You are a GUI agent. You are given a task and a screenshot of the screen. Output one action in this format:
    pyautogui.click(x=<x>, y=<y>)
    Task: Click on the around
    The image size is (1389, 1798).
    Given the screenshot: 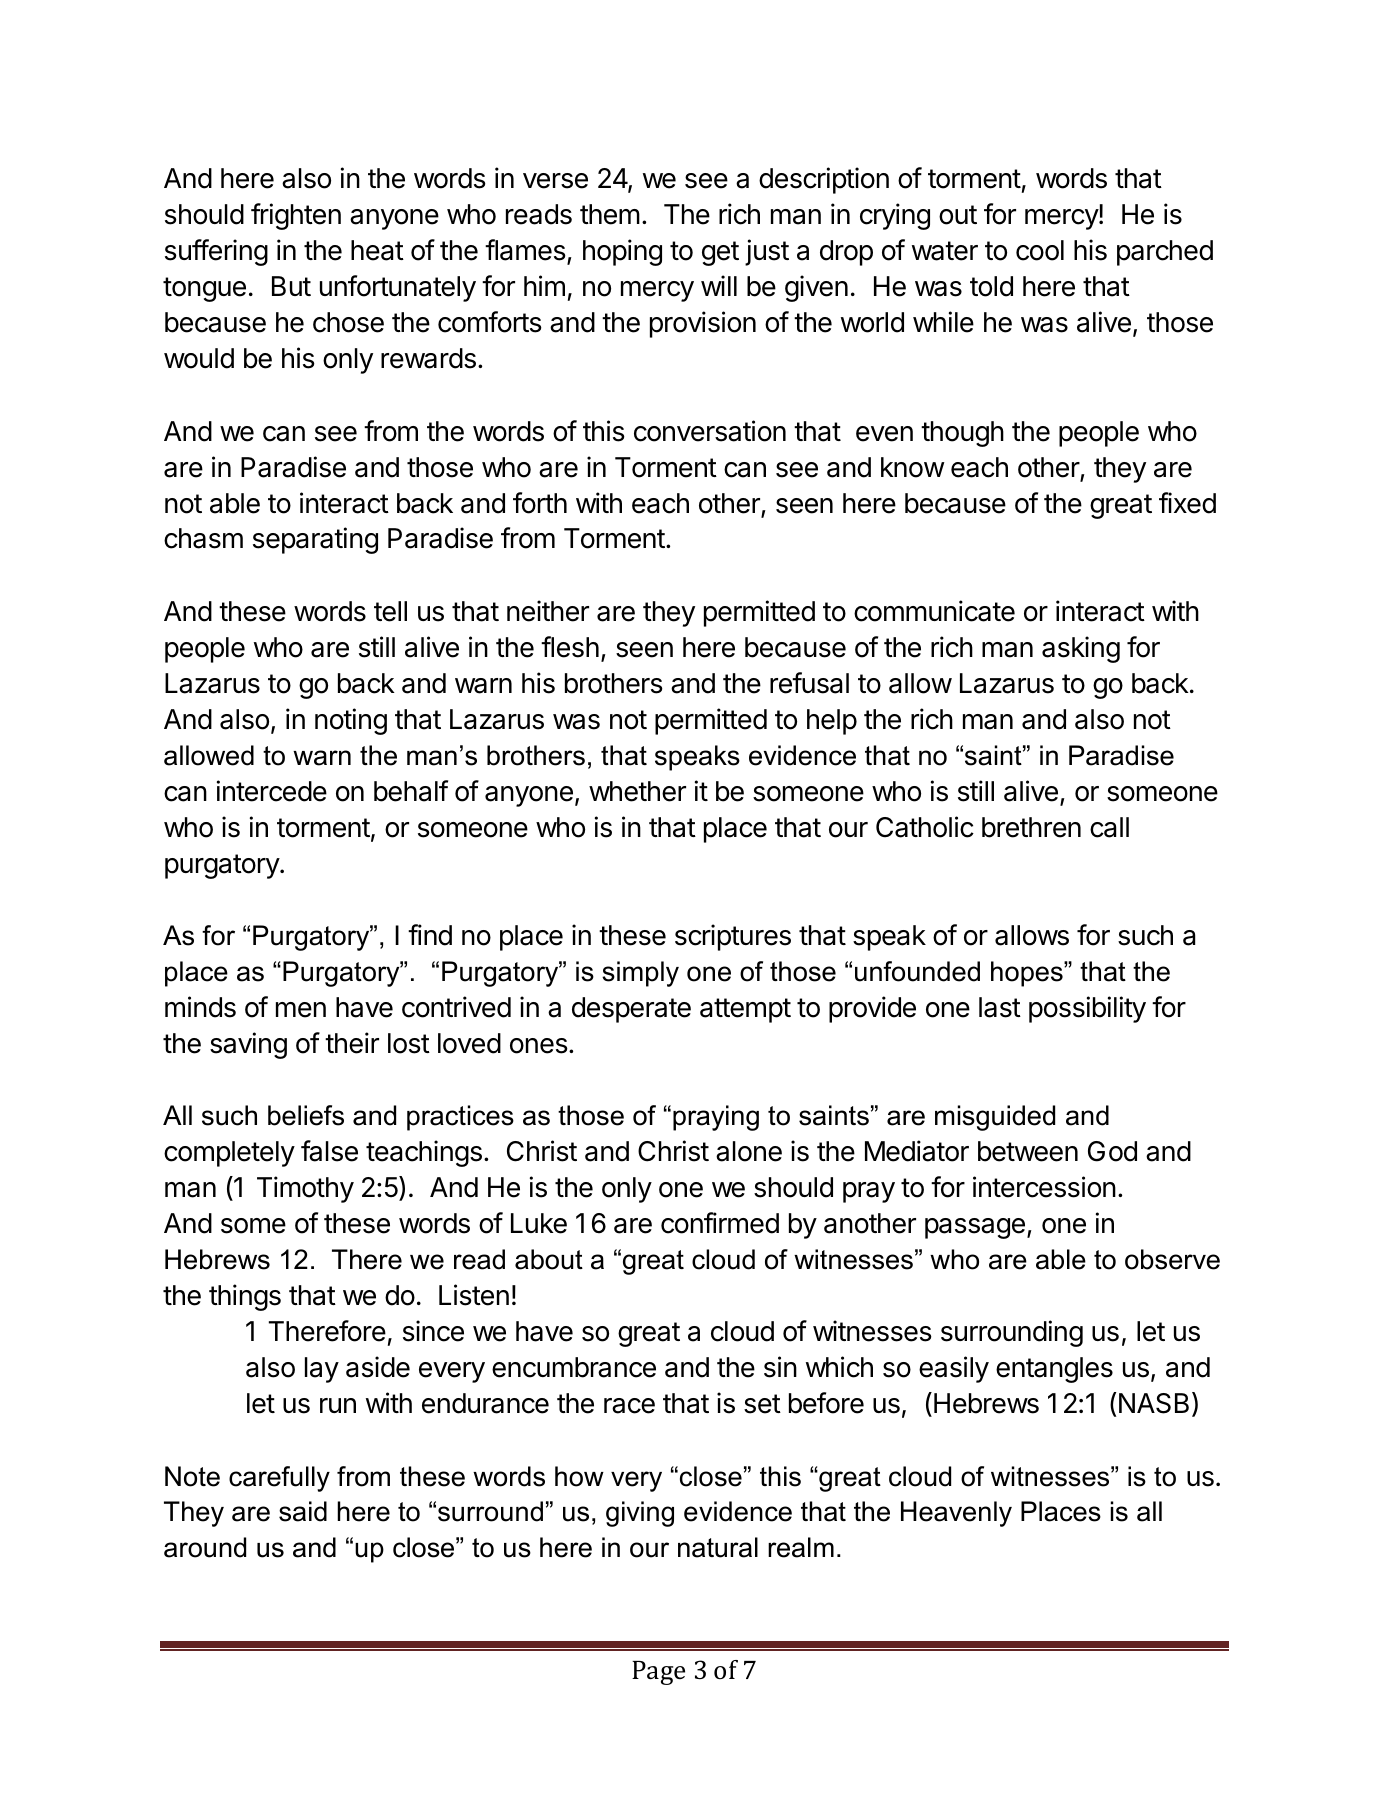 What is the action you would take?
    pyautogui.click(x=205, y=1547)
